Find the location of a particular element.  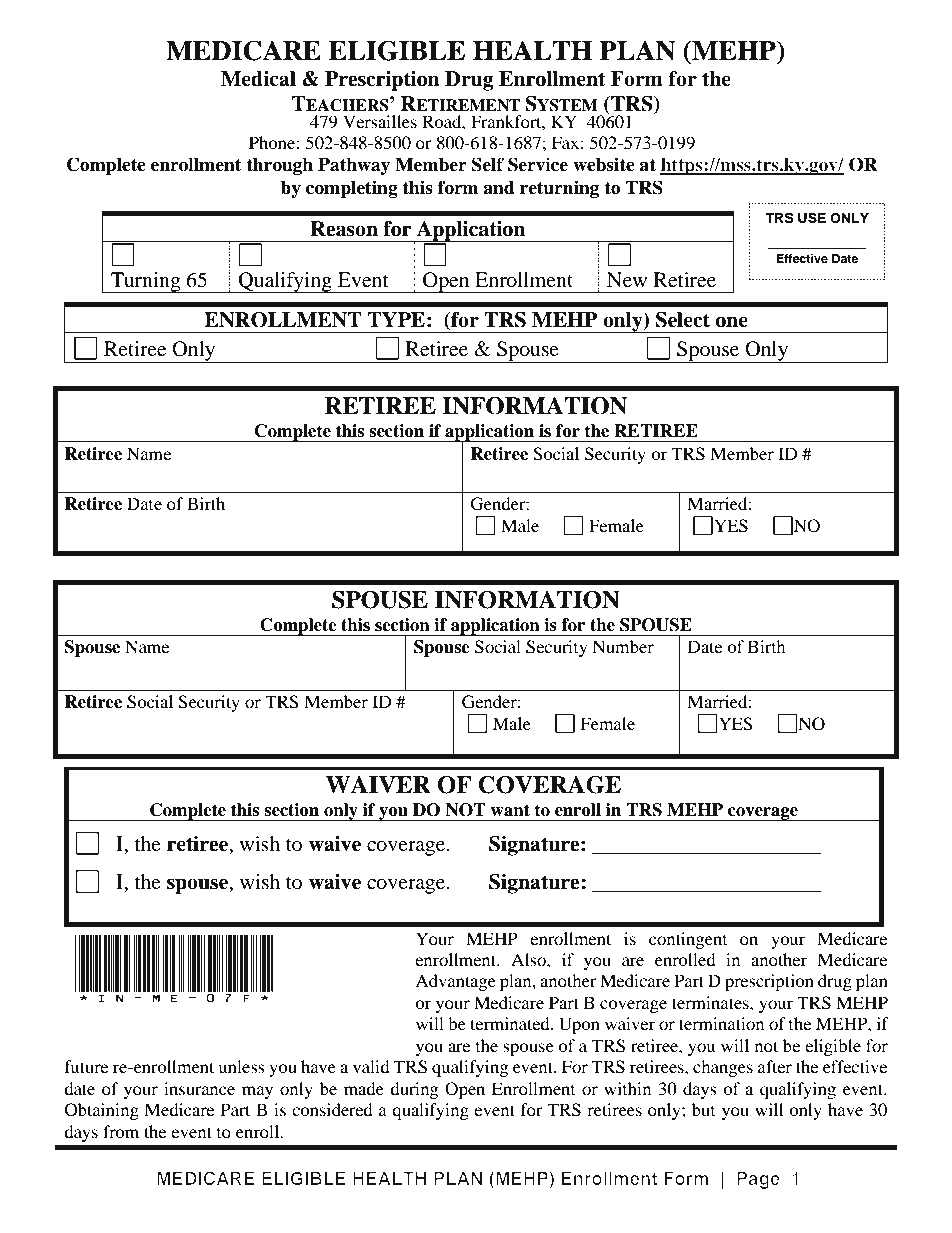

Medical is located at coordinates (258, 79).
